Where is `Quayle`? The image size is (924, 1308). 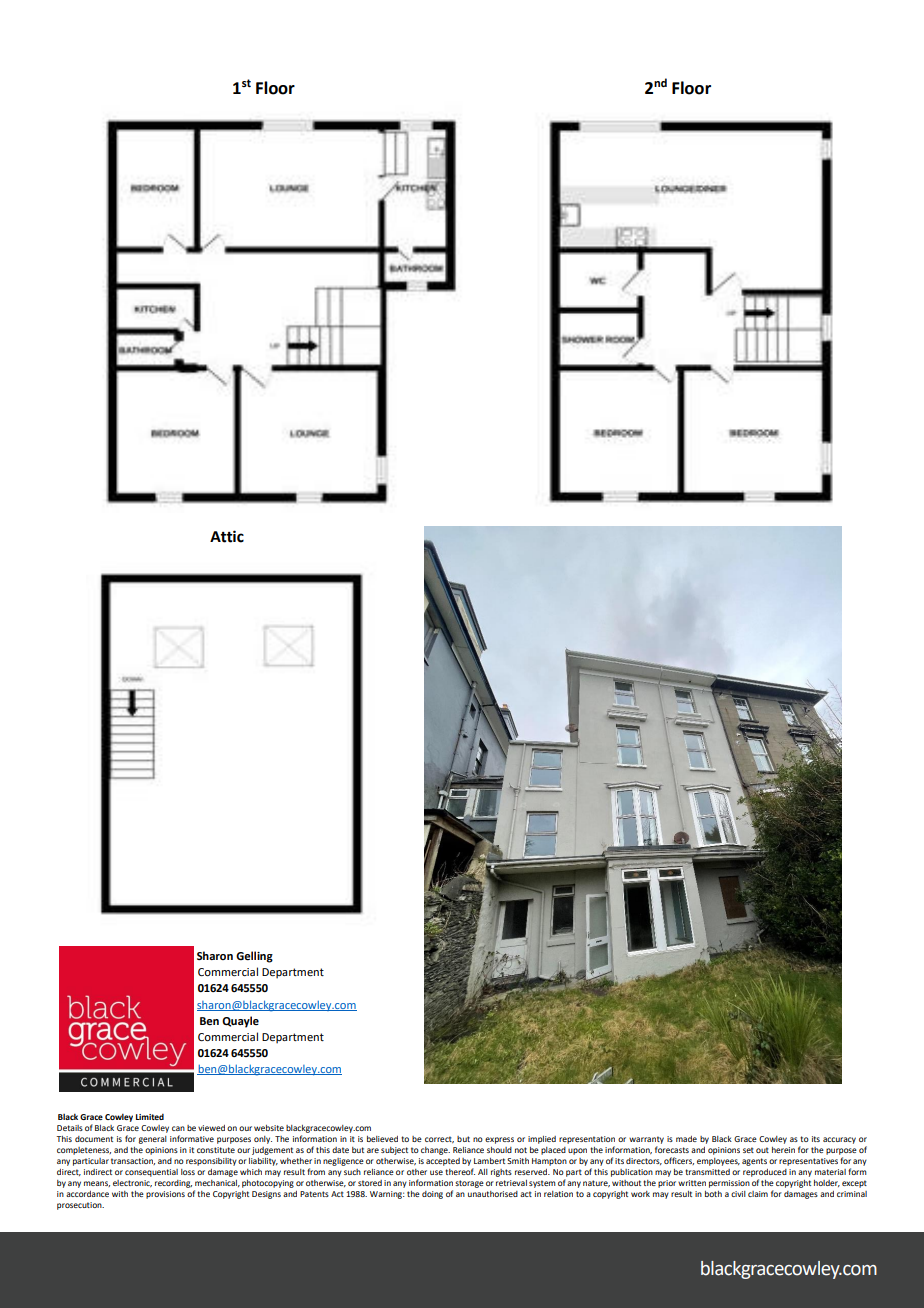 Quayle is located at coordinates (240, 1022).
